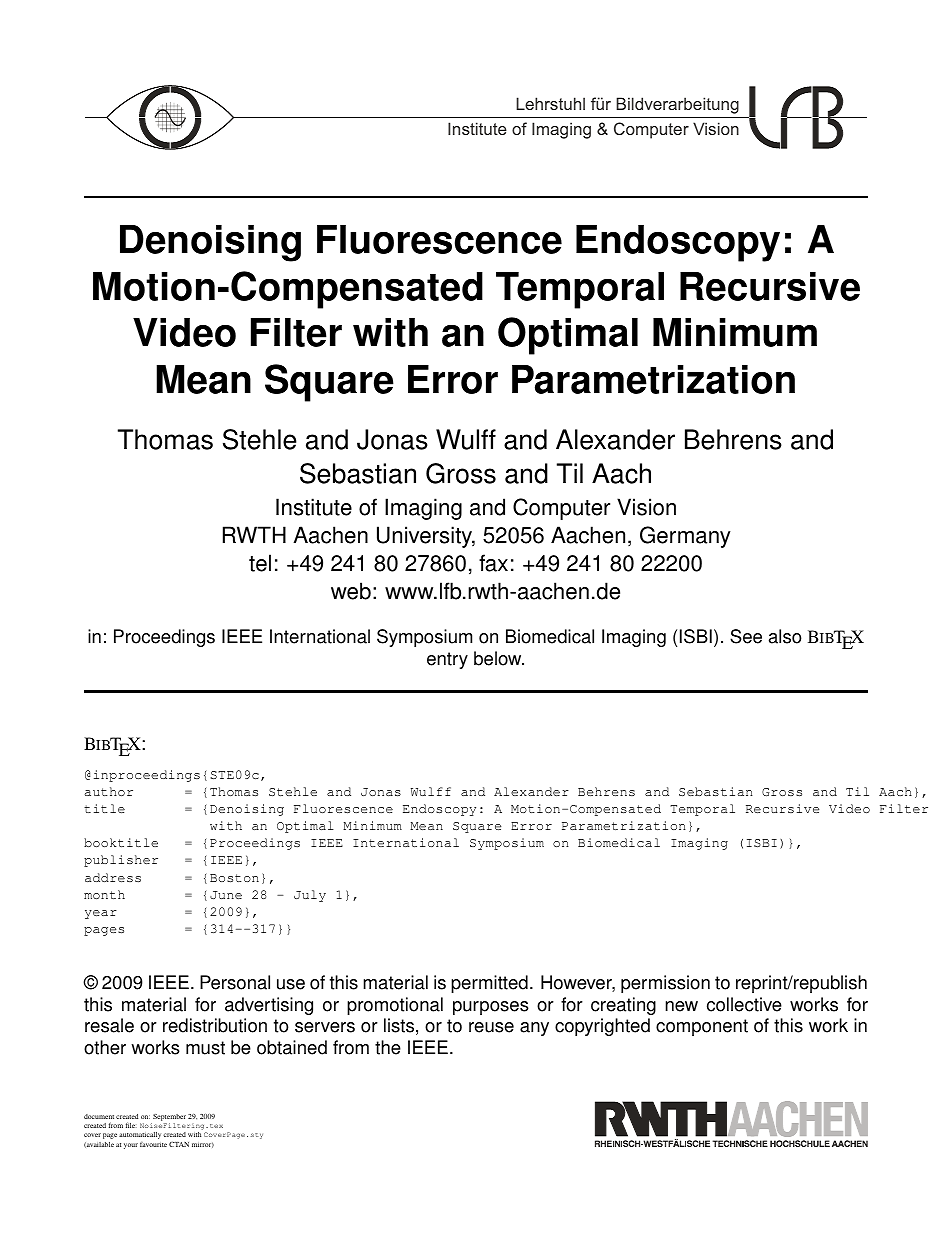 This image has height=1233, width=952. Describe the element at coordinates (685, 537) in the image. I see `Germany` at that location.
